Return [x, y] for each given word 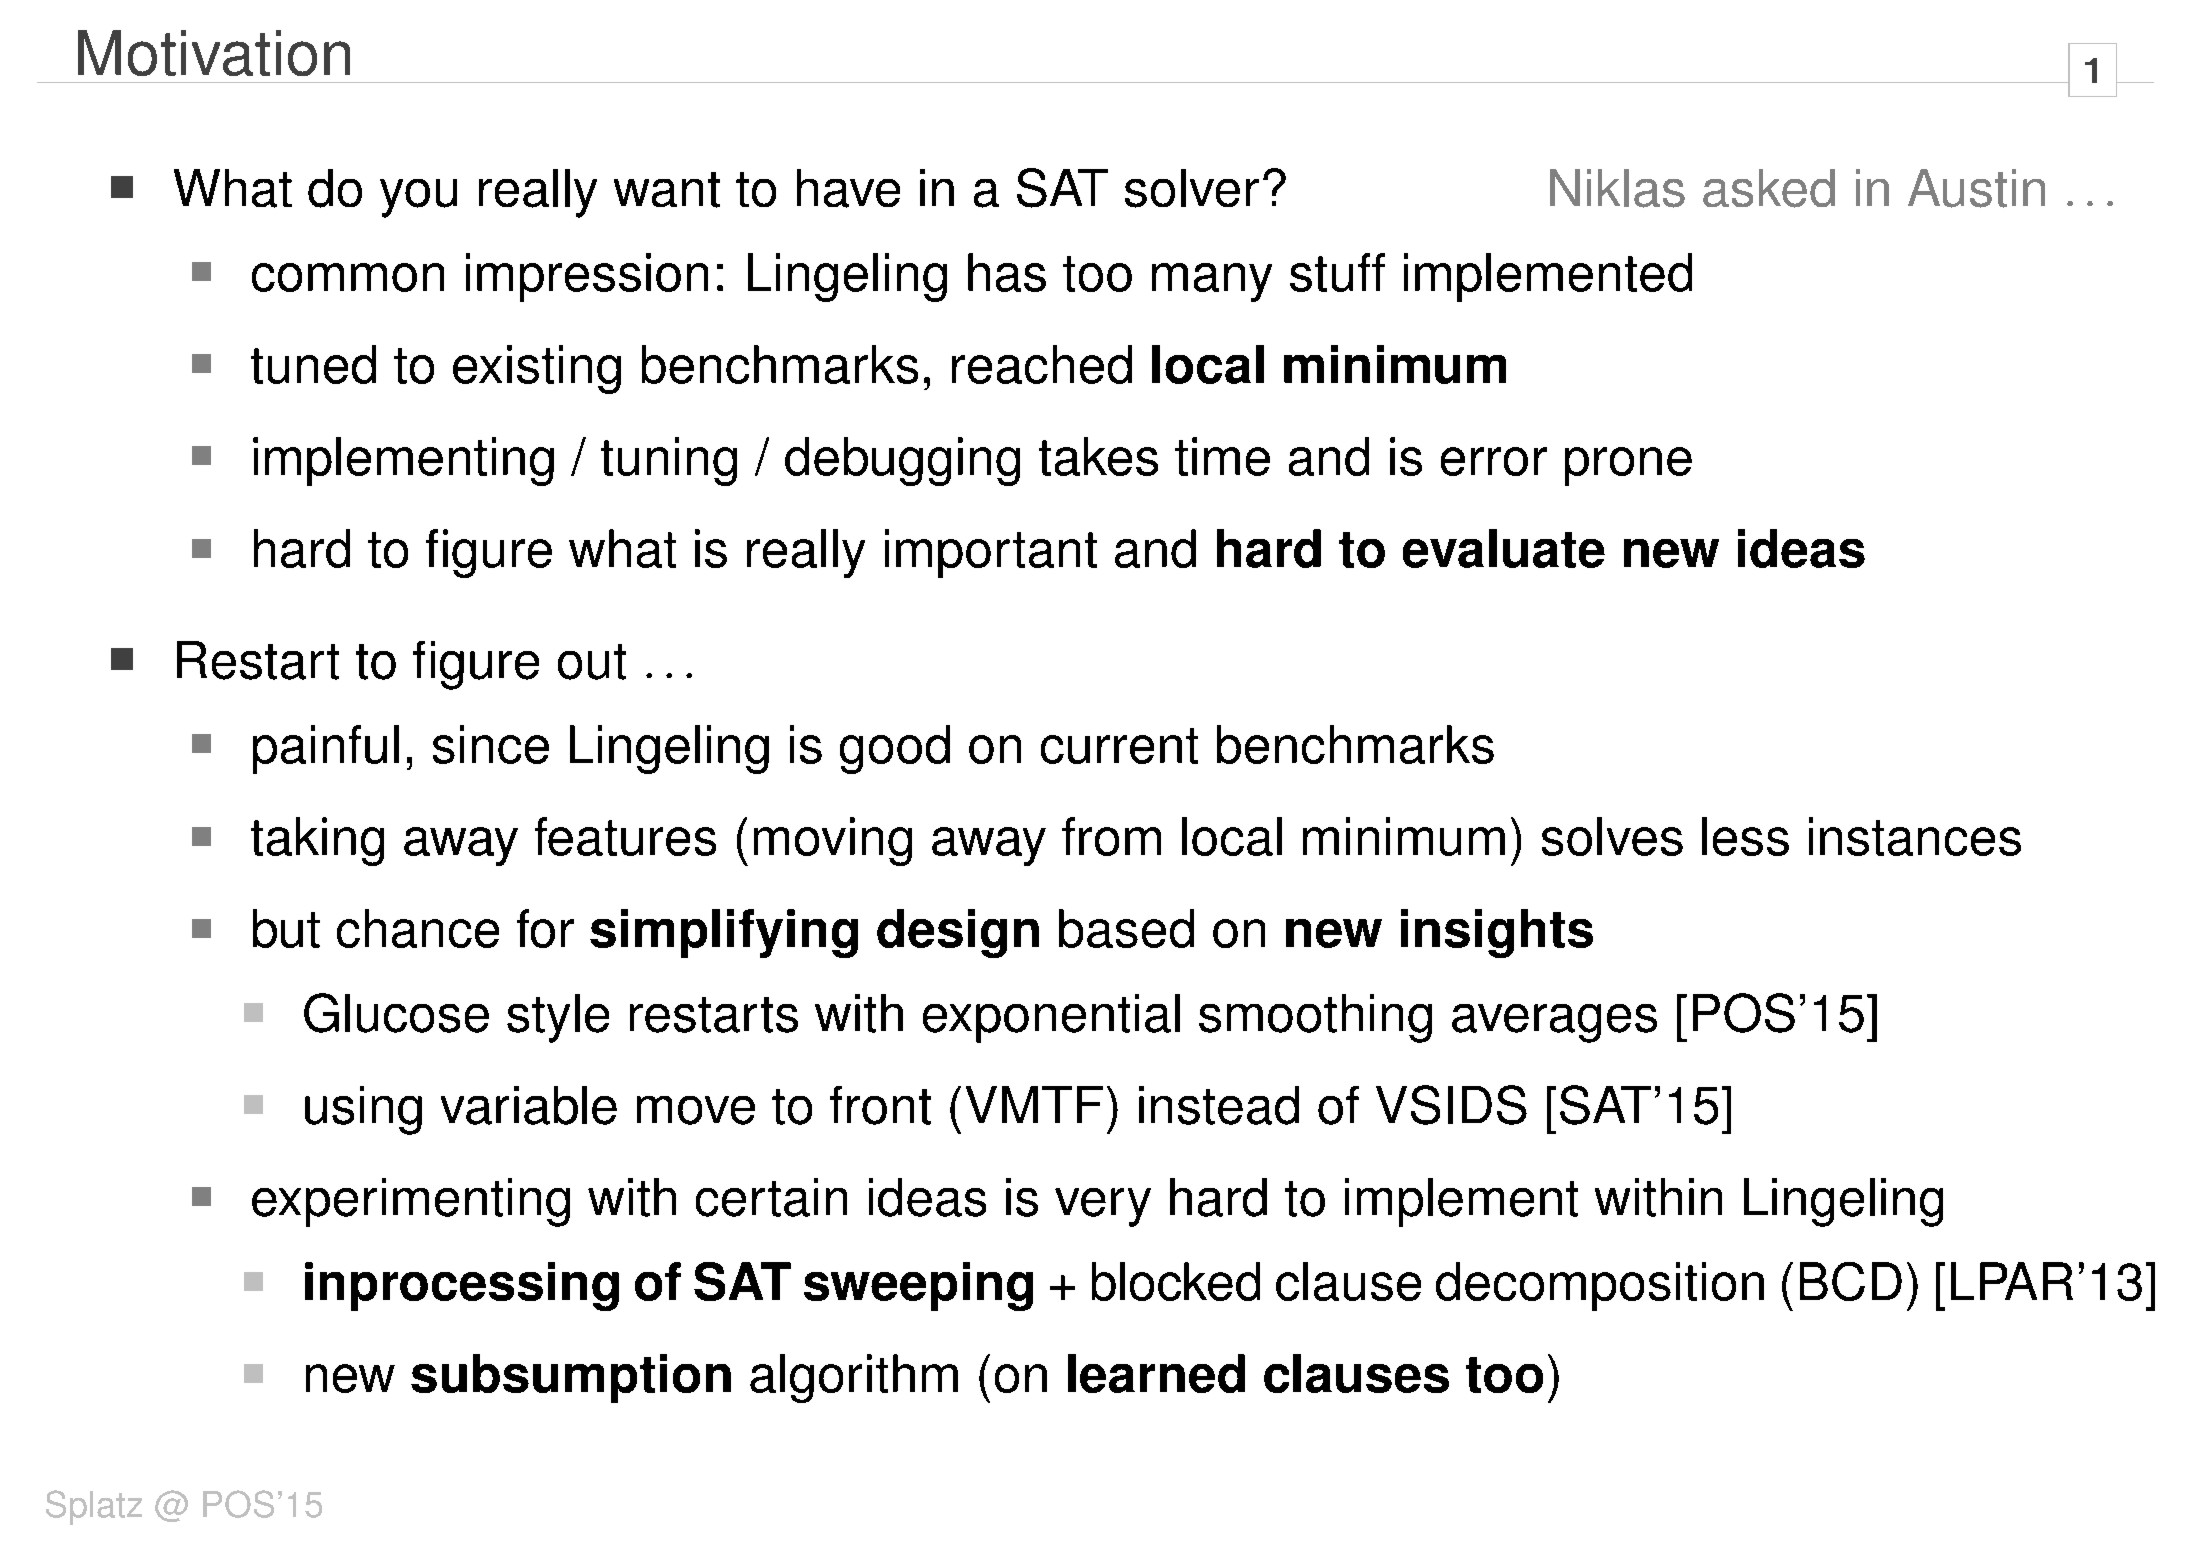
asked [1769, 188]
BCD [1851, 1281]
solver [1192, 188]
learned [1156, 1373]
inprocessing [462, 1286]
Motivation [214, 53]
